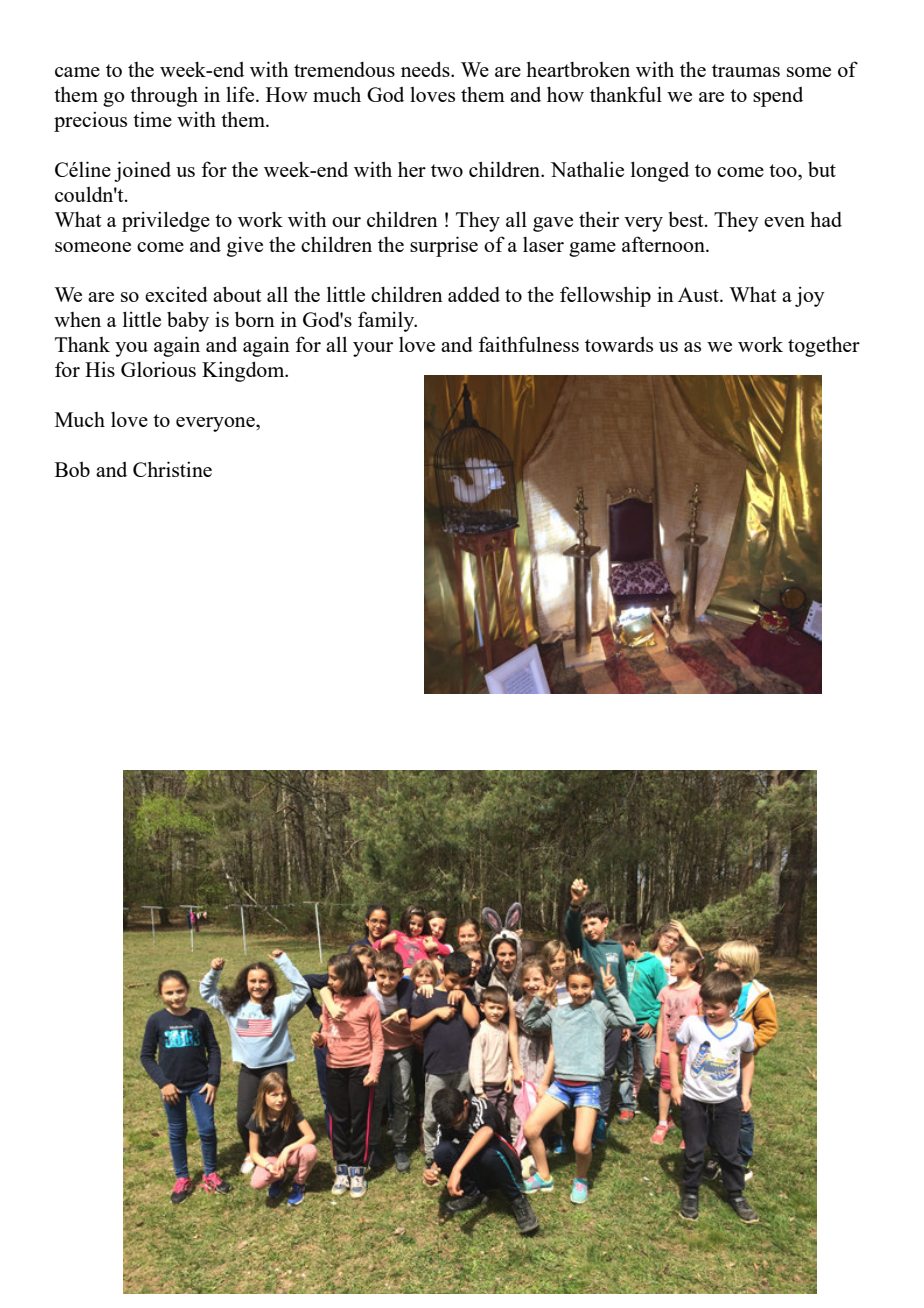 The height and width of the screenshot is (1308, 924). I want to click on traumas, so click(746, 70).
